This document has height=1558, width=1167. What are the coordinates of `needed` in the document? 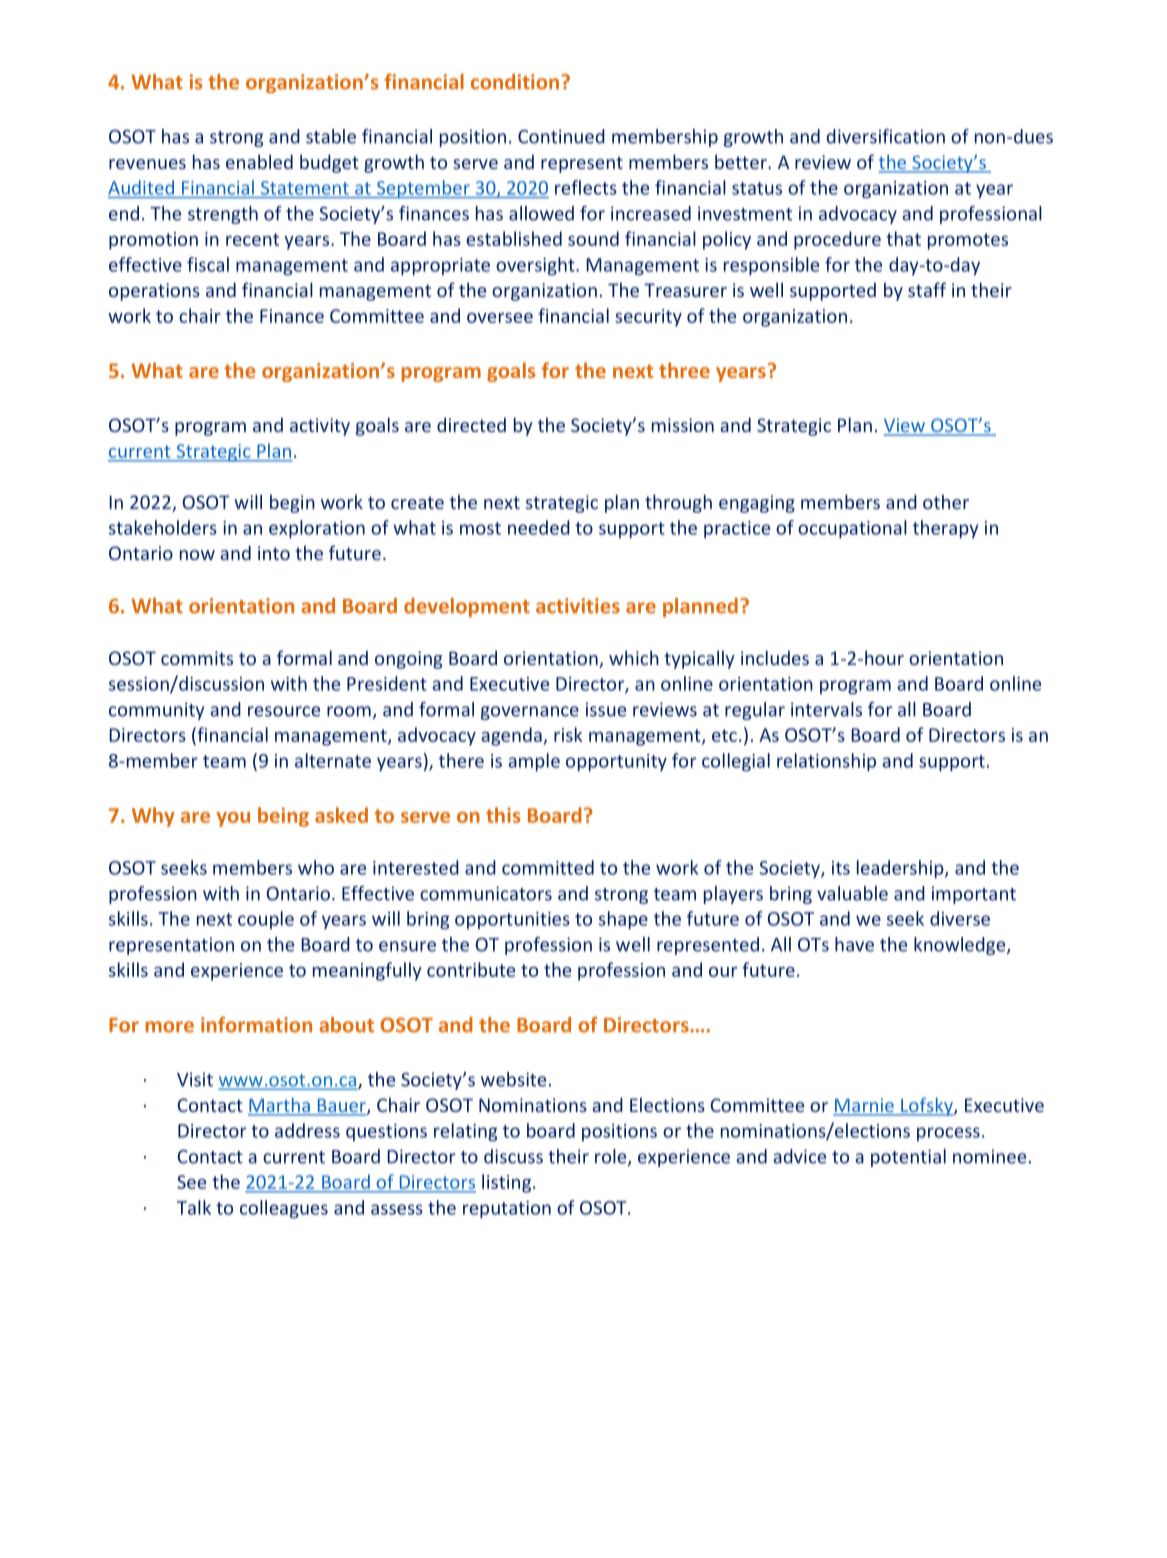 It's located at (539, 527).
